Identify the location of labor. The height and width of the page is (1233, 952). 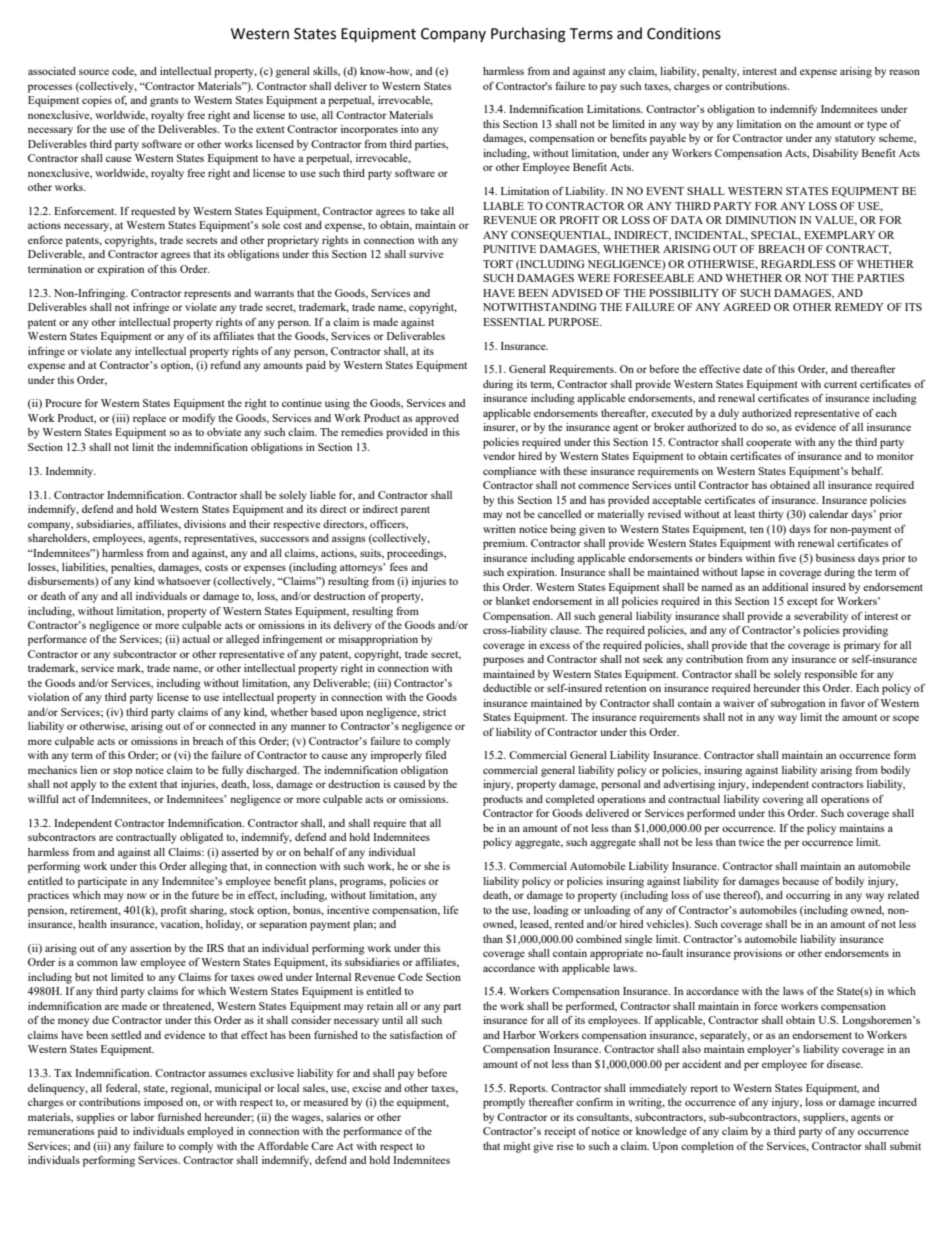
(143, 1117).
